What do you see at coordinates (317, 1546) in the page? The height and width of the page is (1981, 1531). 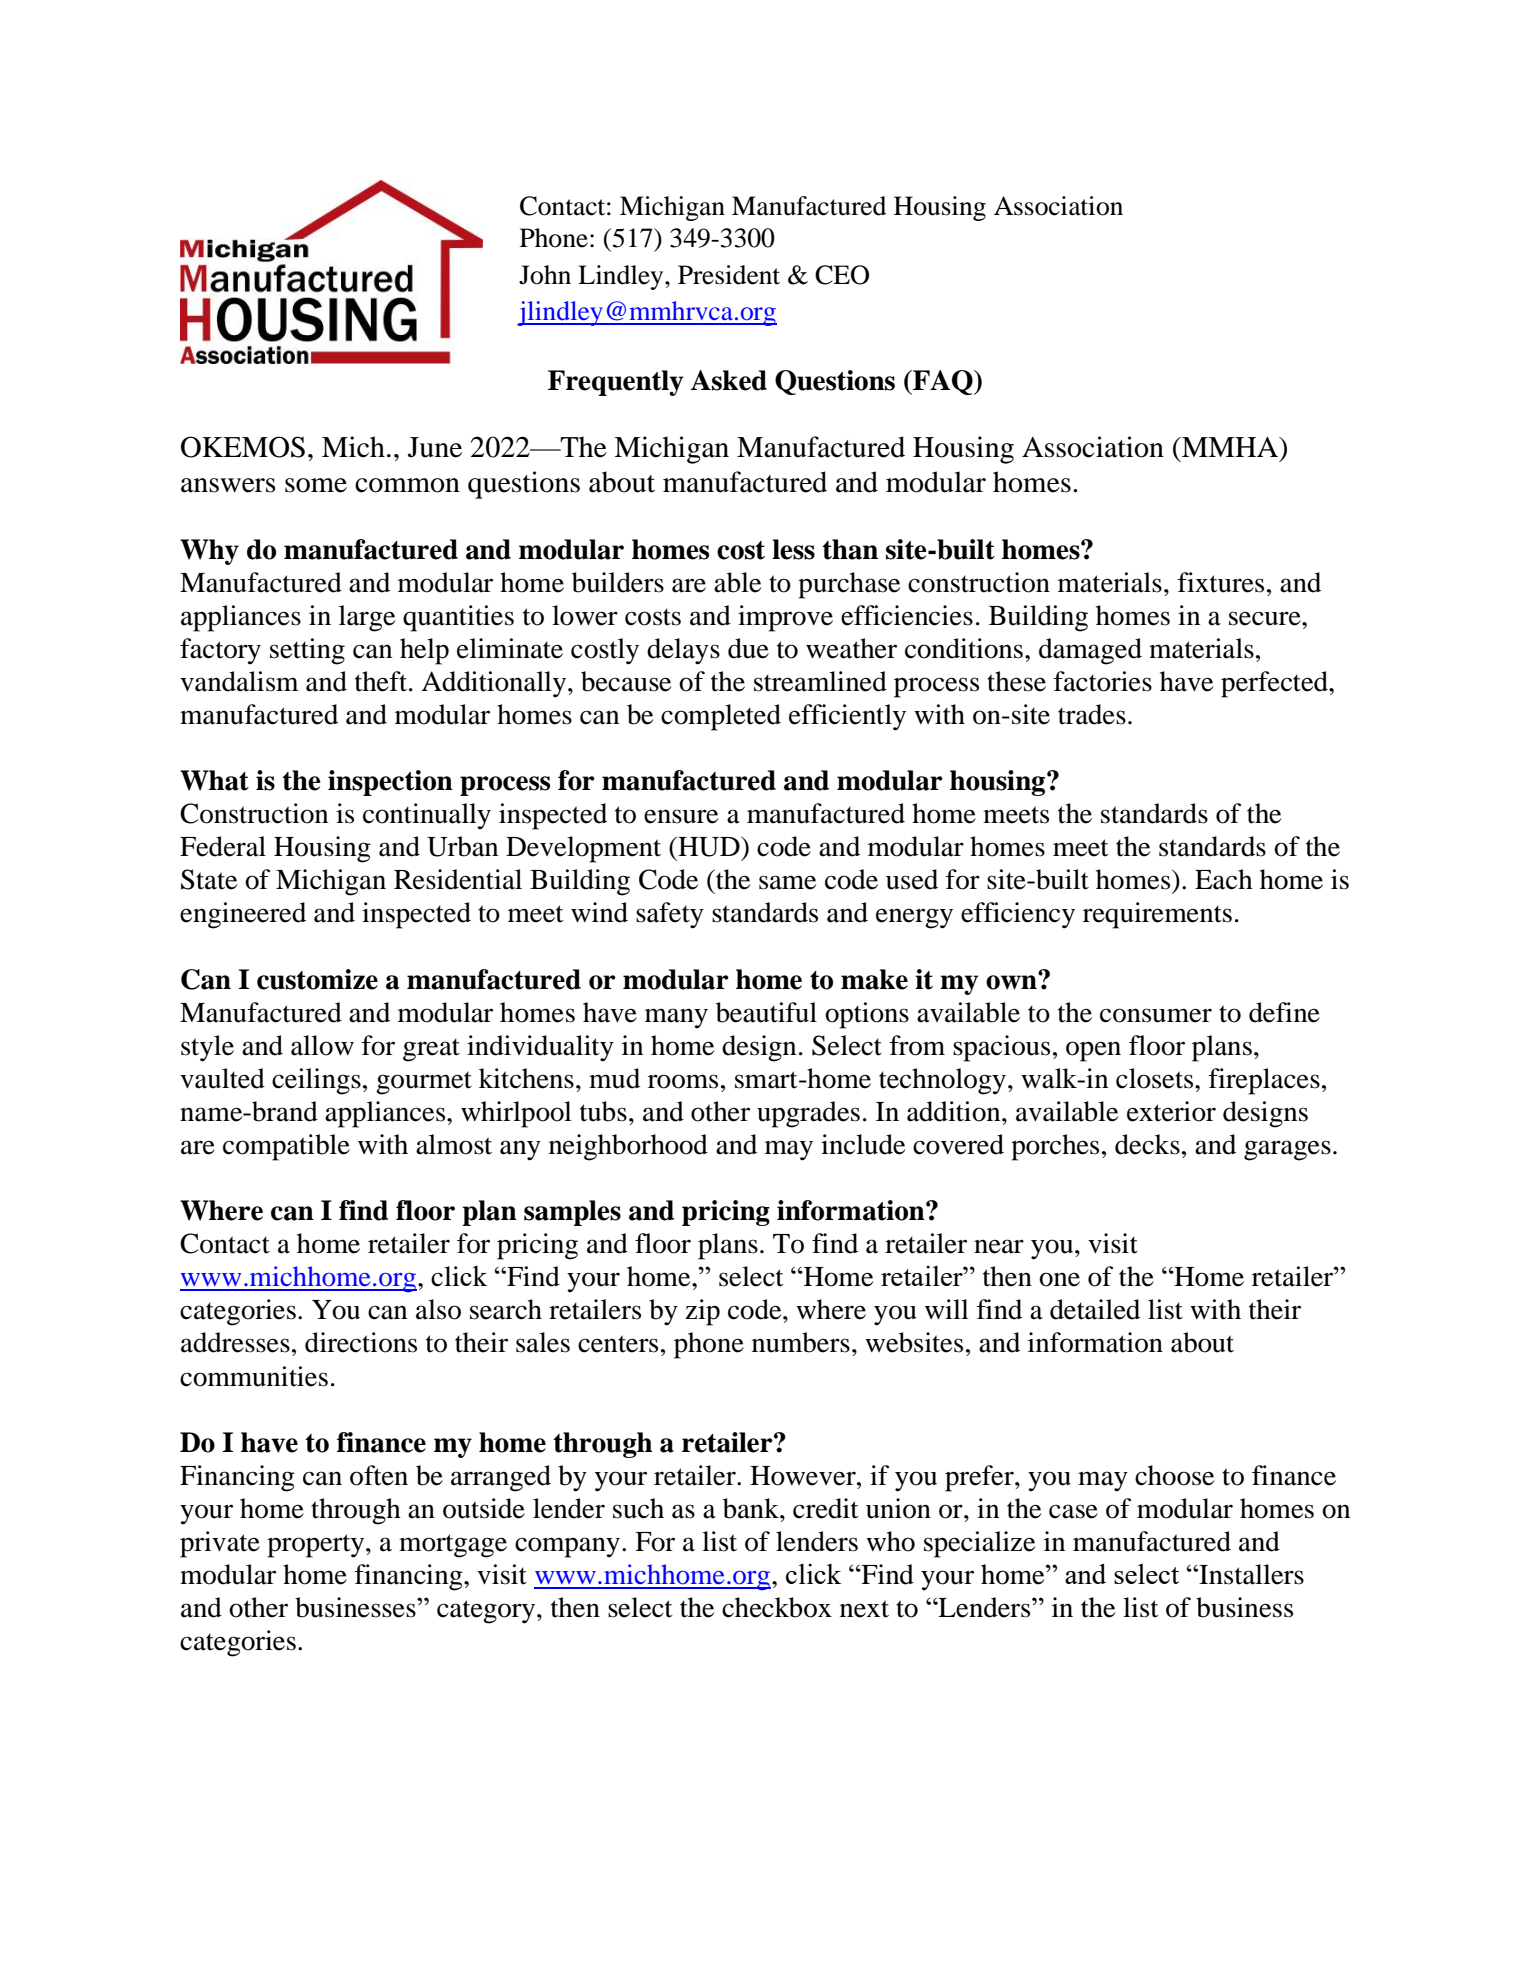 I see `property` at bounding box center [317, 1546].
